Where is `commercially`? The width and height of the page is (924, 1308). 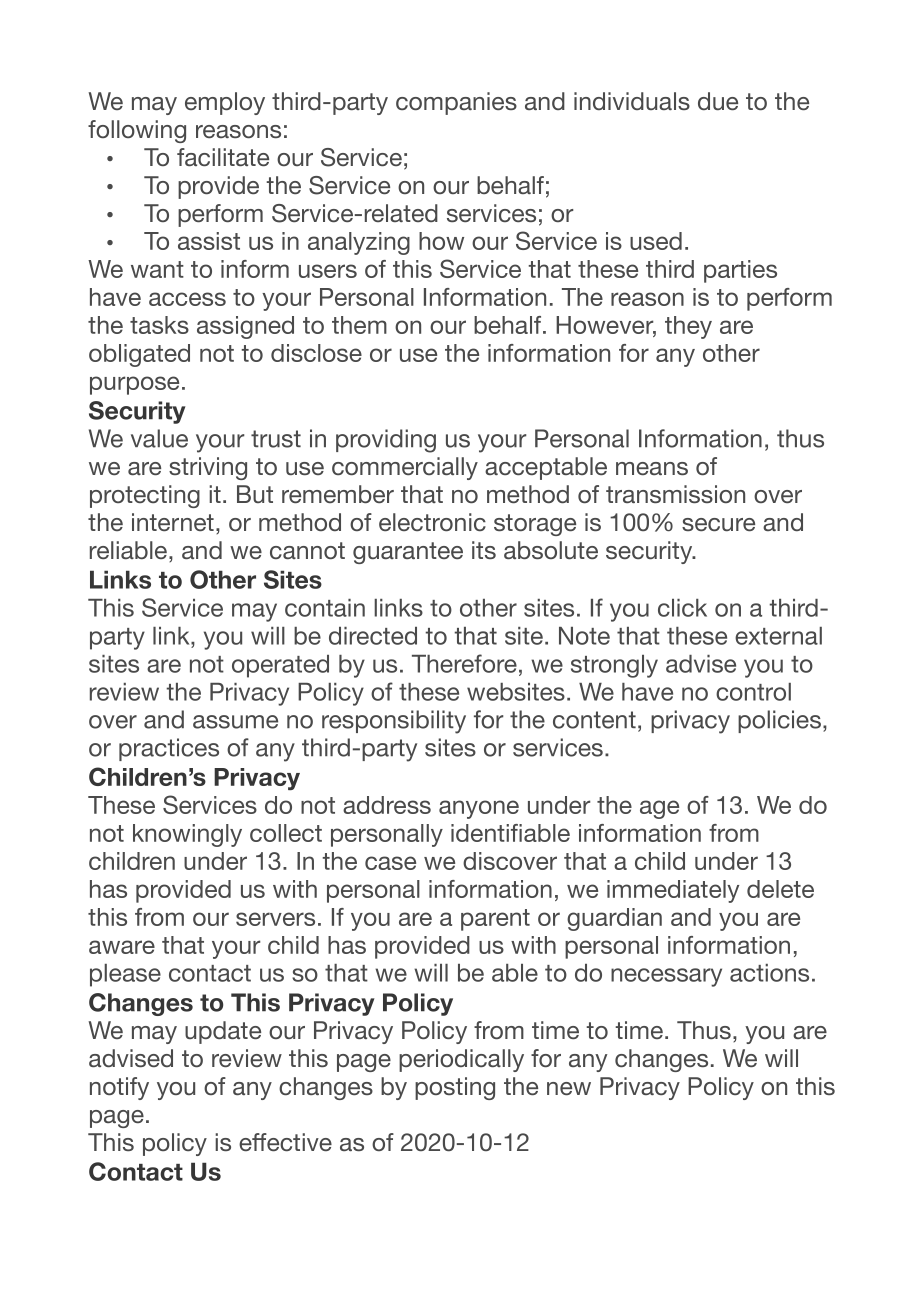 commercially is located at coordinates (405, 468).
